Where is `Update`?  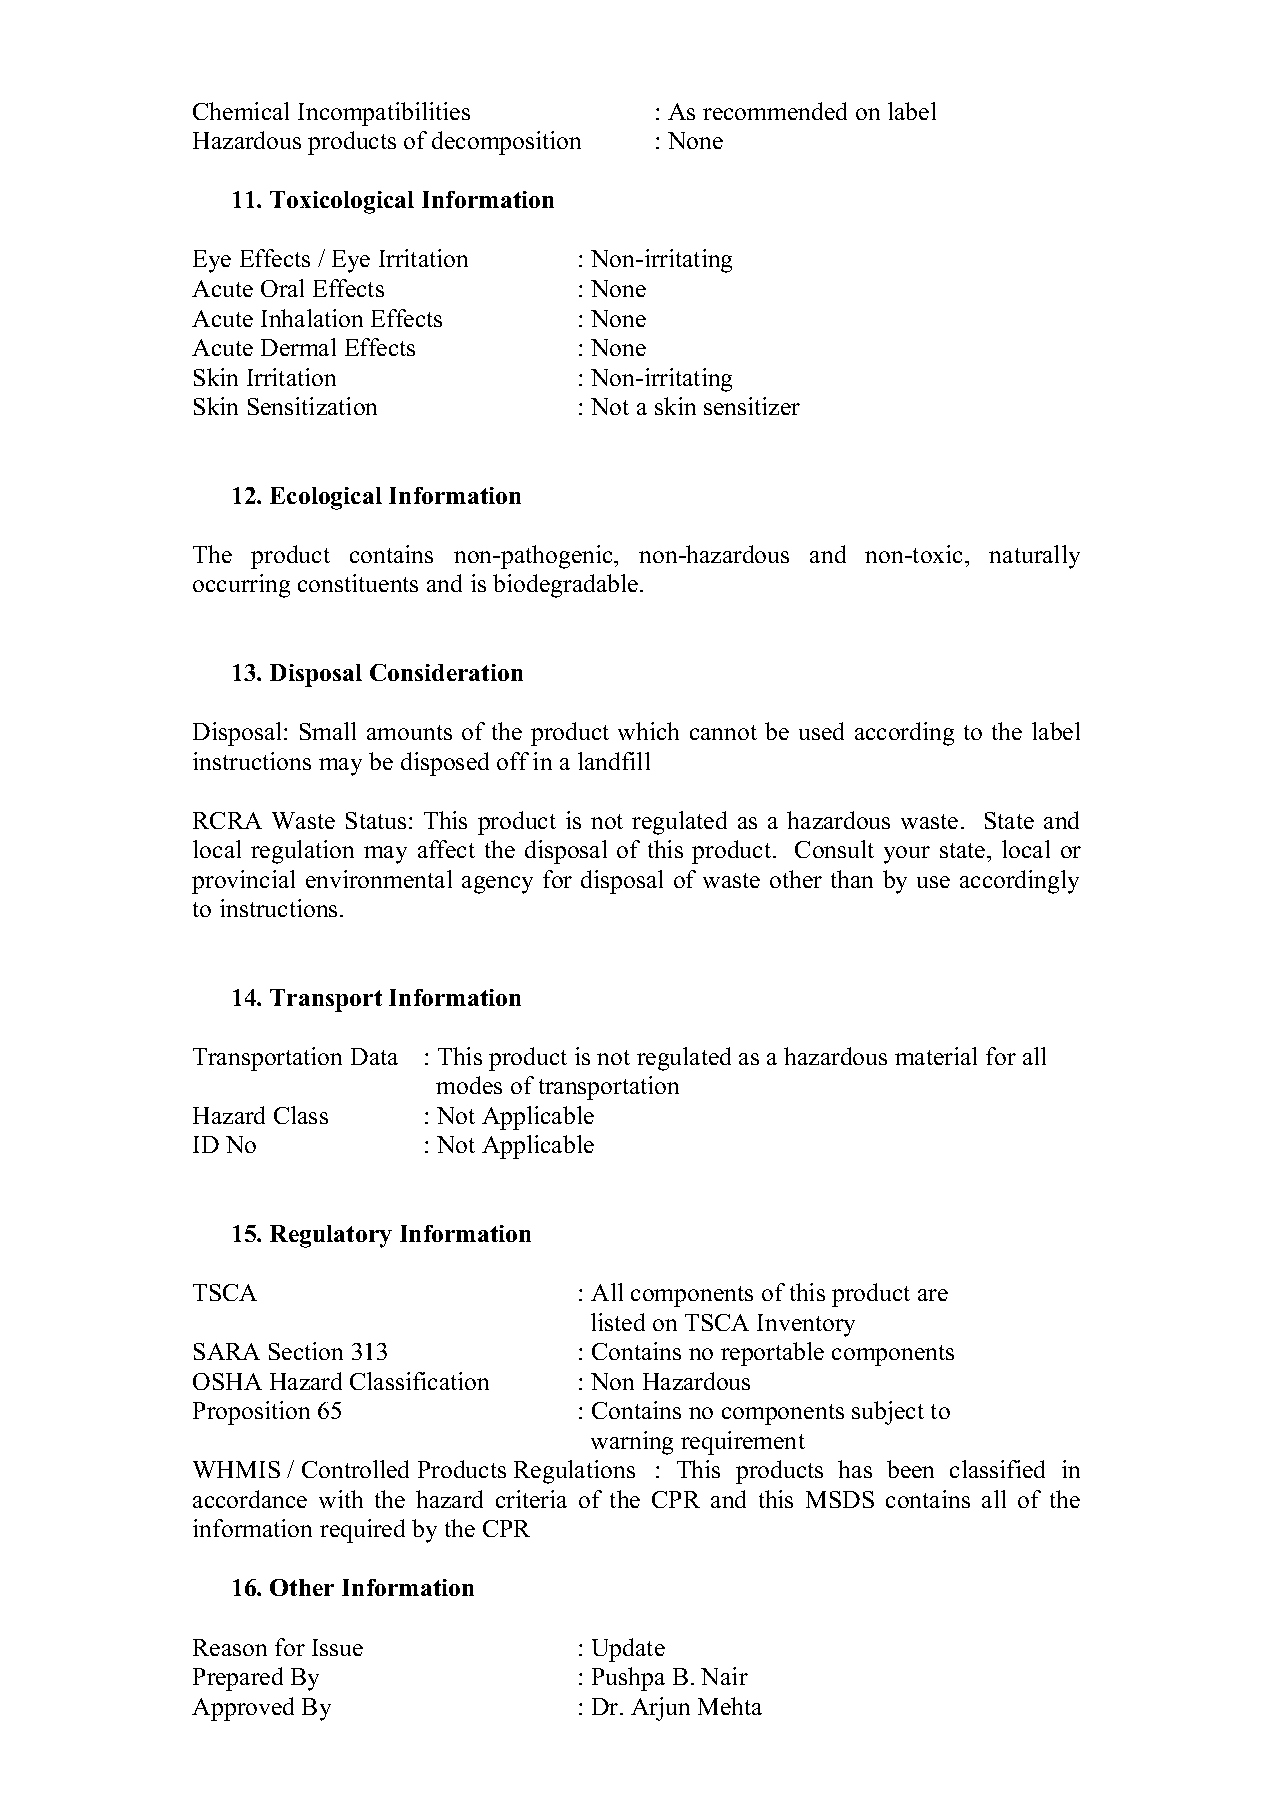 Update is located at coordinates (628, 1650).
